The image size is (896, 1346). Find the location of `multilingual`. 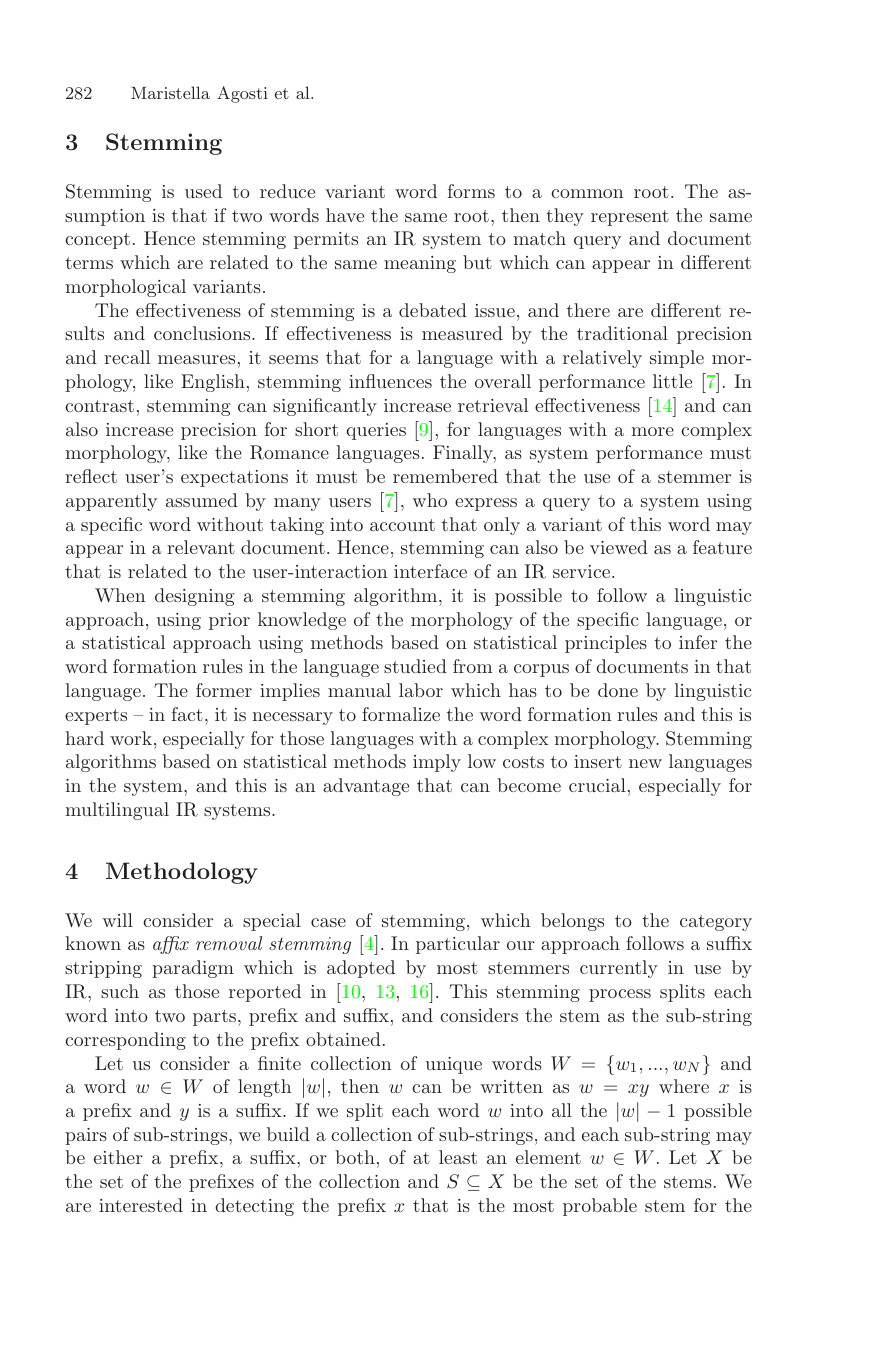

multilingual is located at coordinates (117, 811).
